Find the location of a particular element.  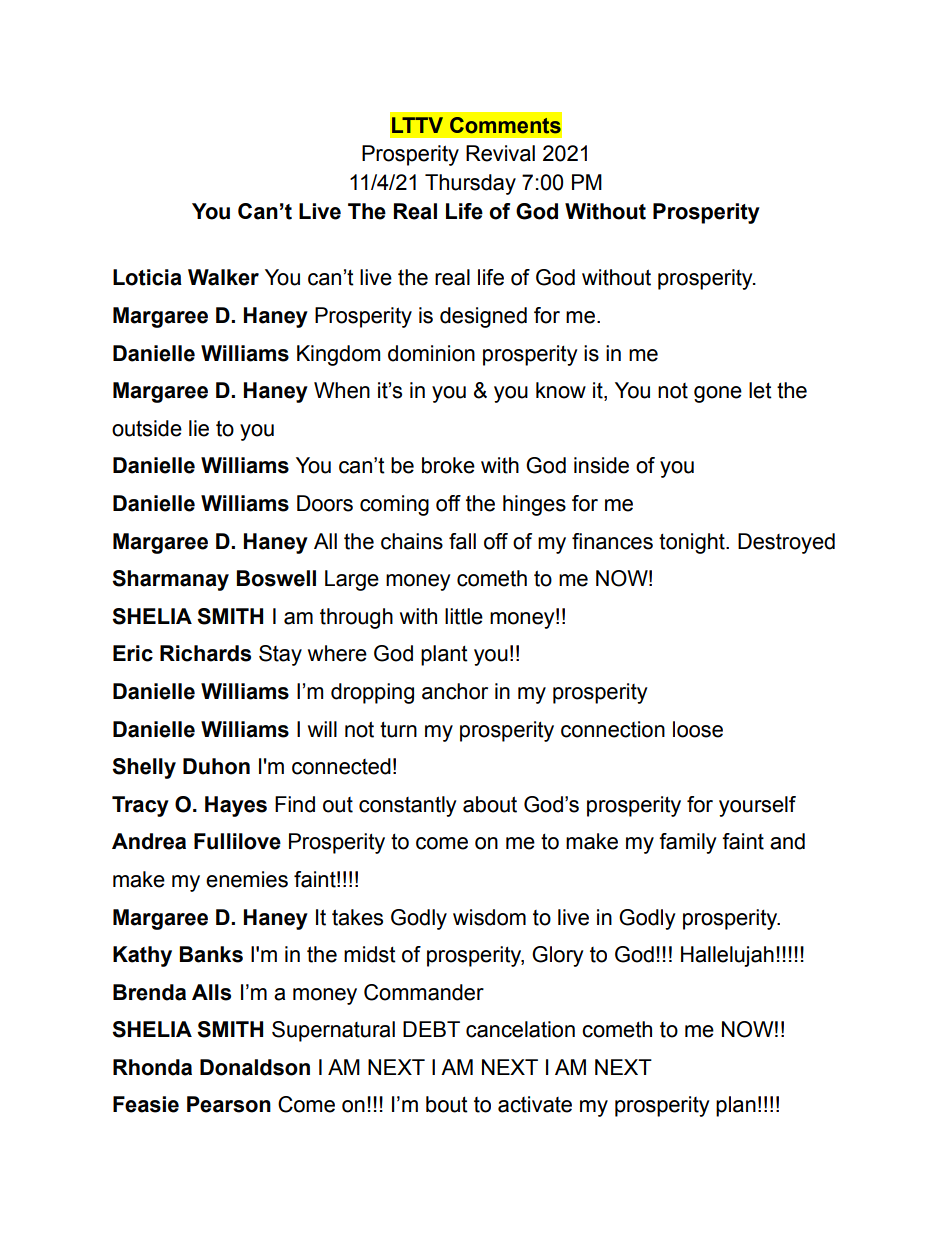

Thursday is located at coordinates (470, 184).
